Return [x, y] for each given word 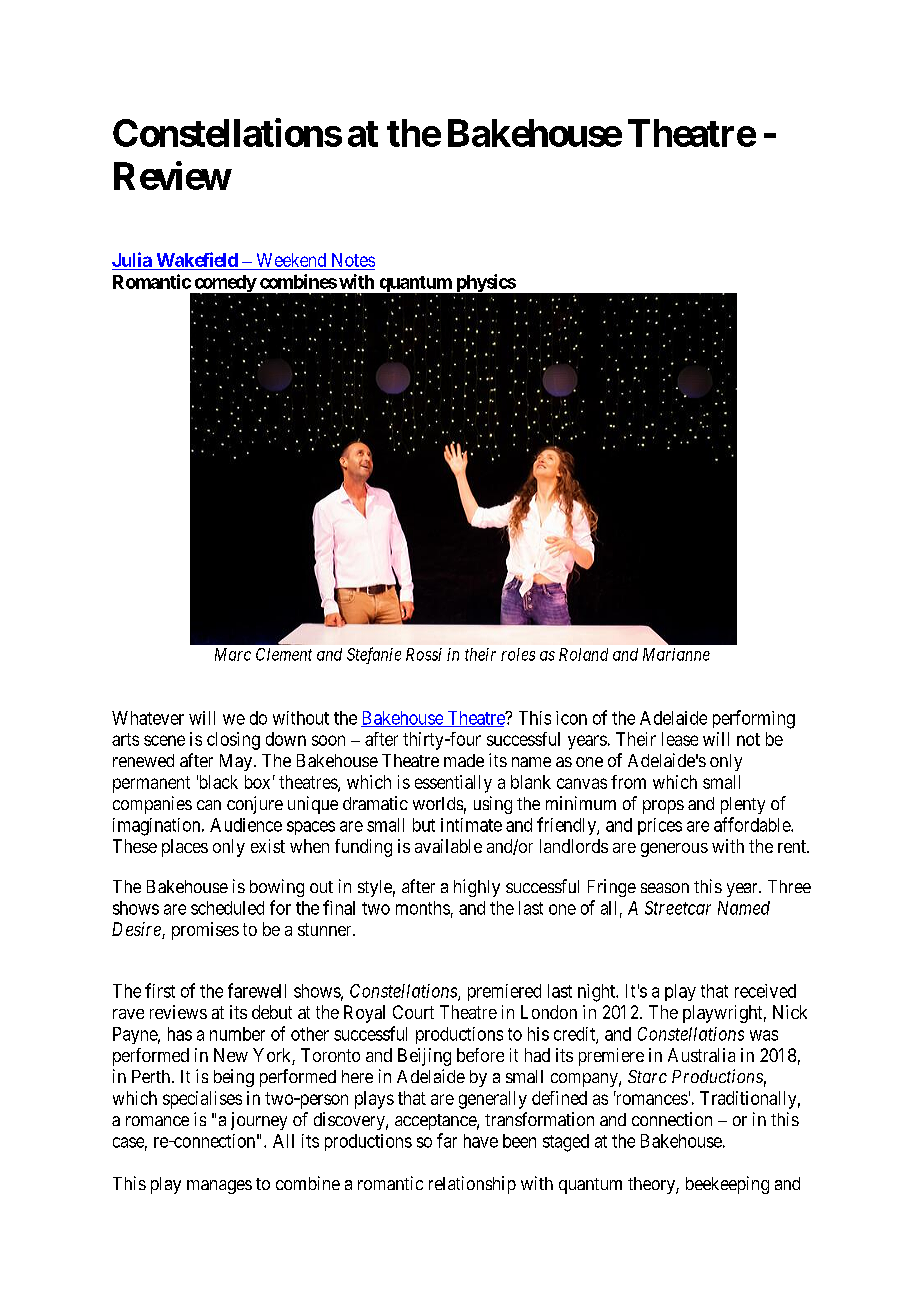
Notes [353, 260]
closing [233, 741]
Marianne [676, 654]
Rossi [424, 654]
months [423, 908]
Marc [233, 654]
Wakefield [197, 259]
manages [219, 1187]
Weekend [291, 260]
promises [205, 931]
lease [680, 739]
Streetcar [678, 908]
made [464, 760]
